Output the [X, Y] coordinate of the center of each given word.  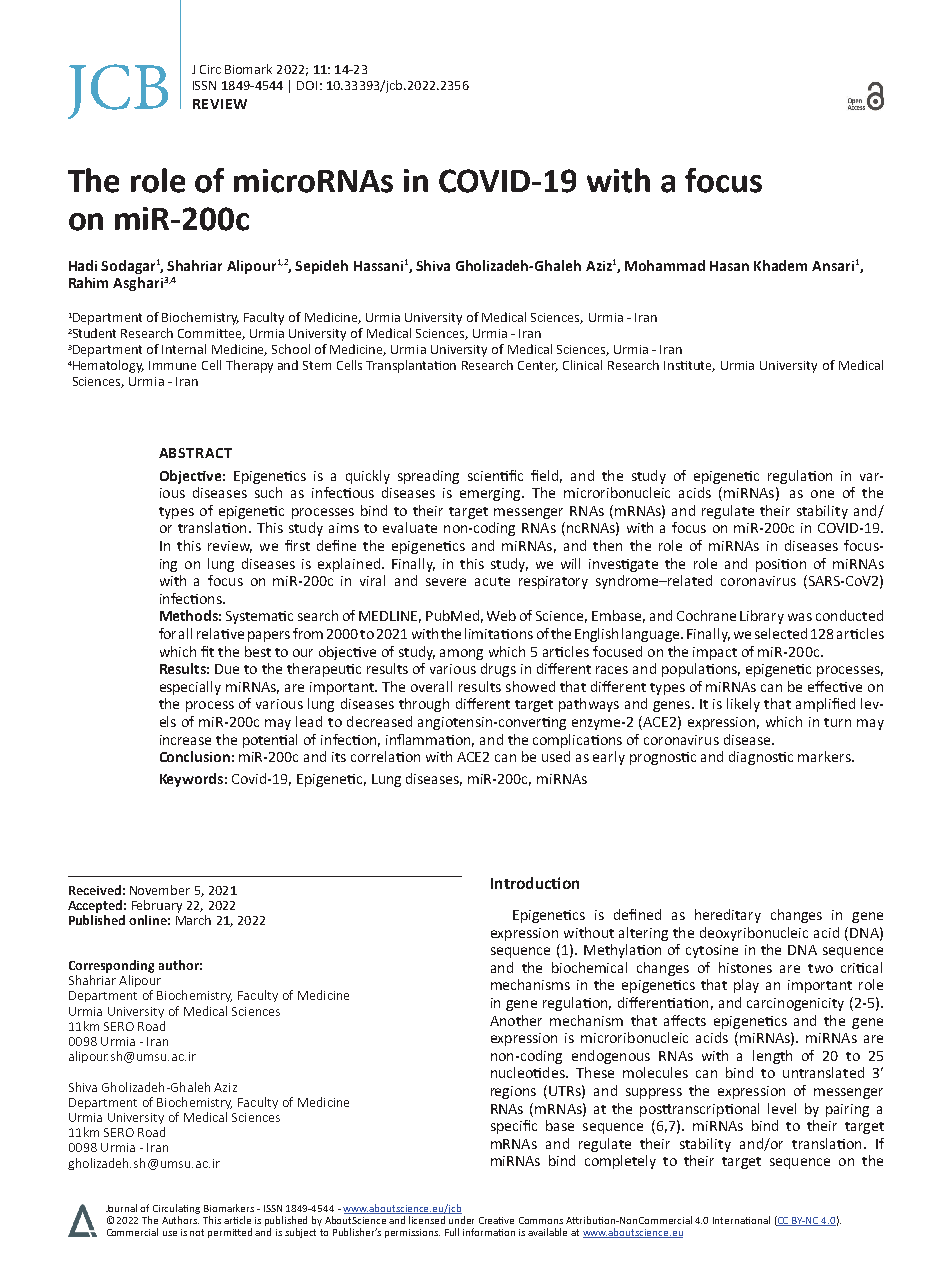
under [461, 1220]
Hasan [729, 266]
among [461, 654]
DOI [307, 85]
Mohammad [665, 265]
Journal [121, 1208]
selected [781, 633]
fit [207, 651]
